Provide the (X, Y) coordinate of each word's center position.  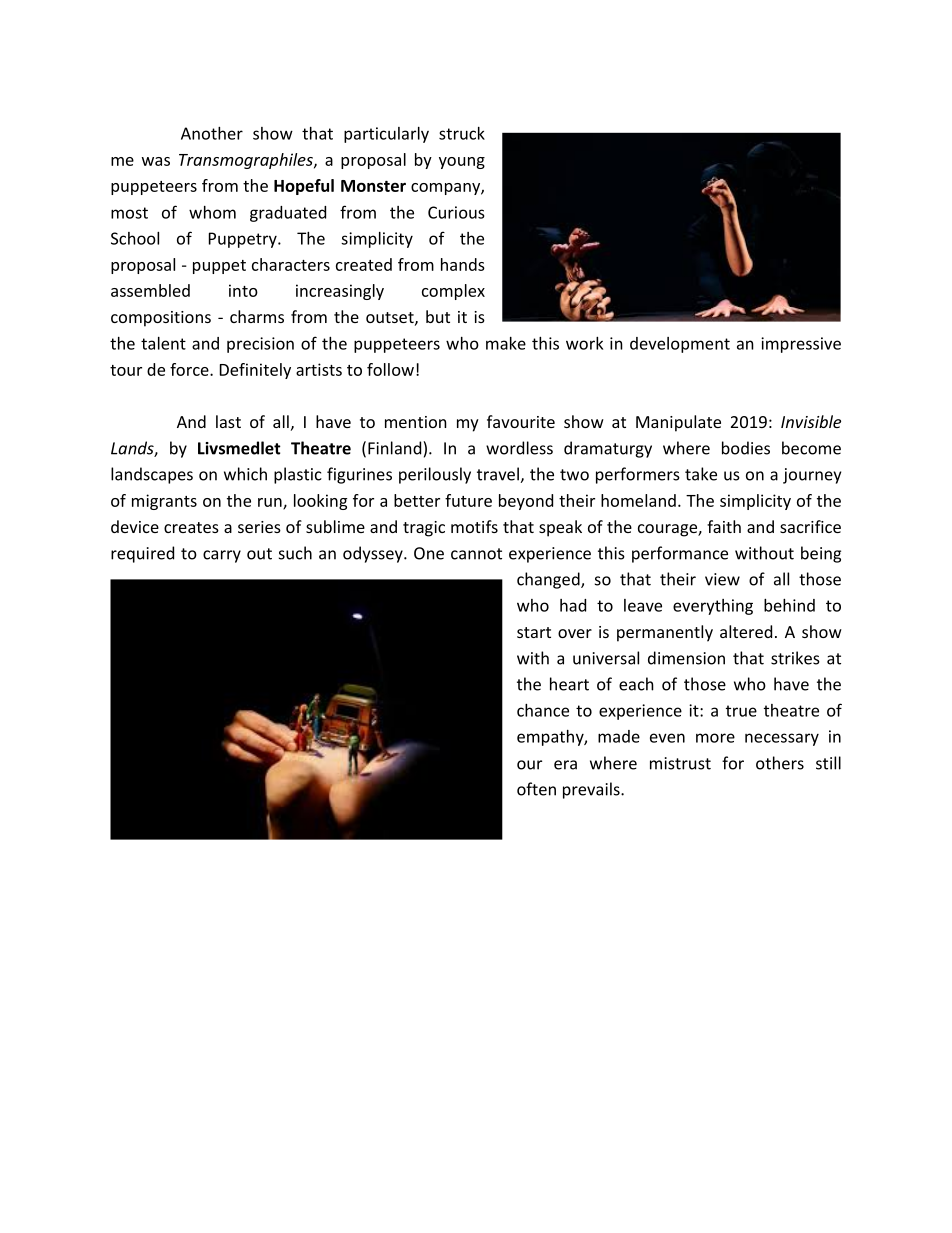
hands (463, 264)
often (536, 789)
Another (212, 133)
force (190, 369)
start (534, 632)
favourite (521, 421)
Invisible (811, 421)
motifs (474, 526)
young (462, 163)
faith (724, 526)
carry (222, 556)
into (243, 290)
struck (462, 133)
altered (746, 631)
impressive (801, 345)
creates (191, 527)
